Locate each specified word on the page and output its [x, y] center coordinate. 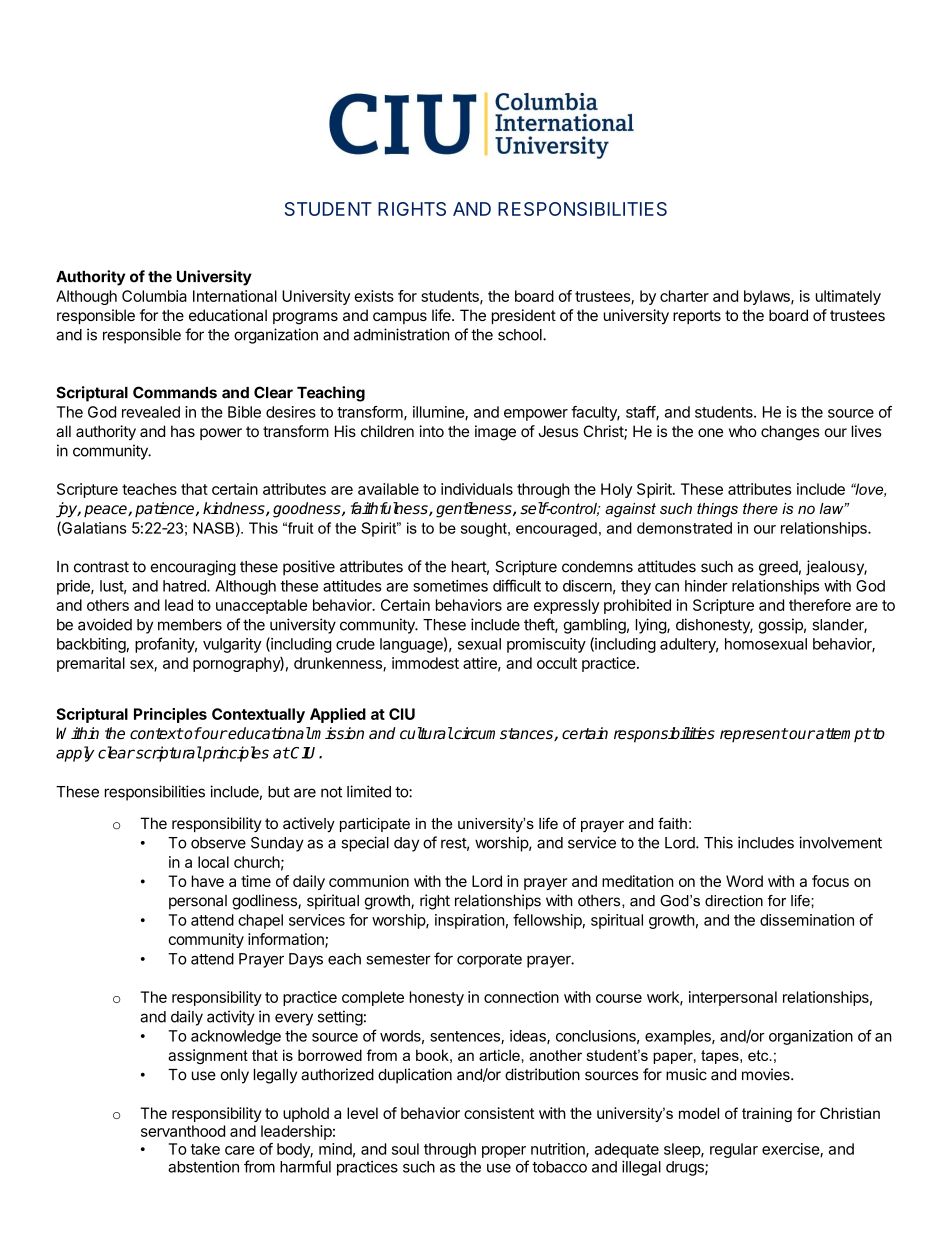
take [205, 1149]
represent [754, 735]
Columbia [154, 296]
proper [504, 1152]
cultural [426, 733]
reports [697, 317]
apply [75, 754]
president [524, 316]
